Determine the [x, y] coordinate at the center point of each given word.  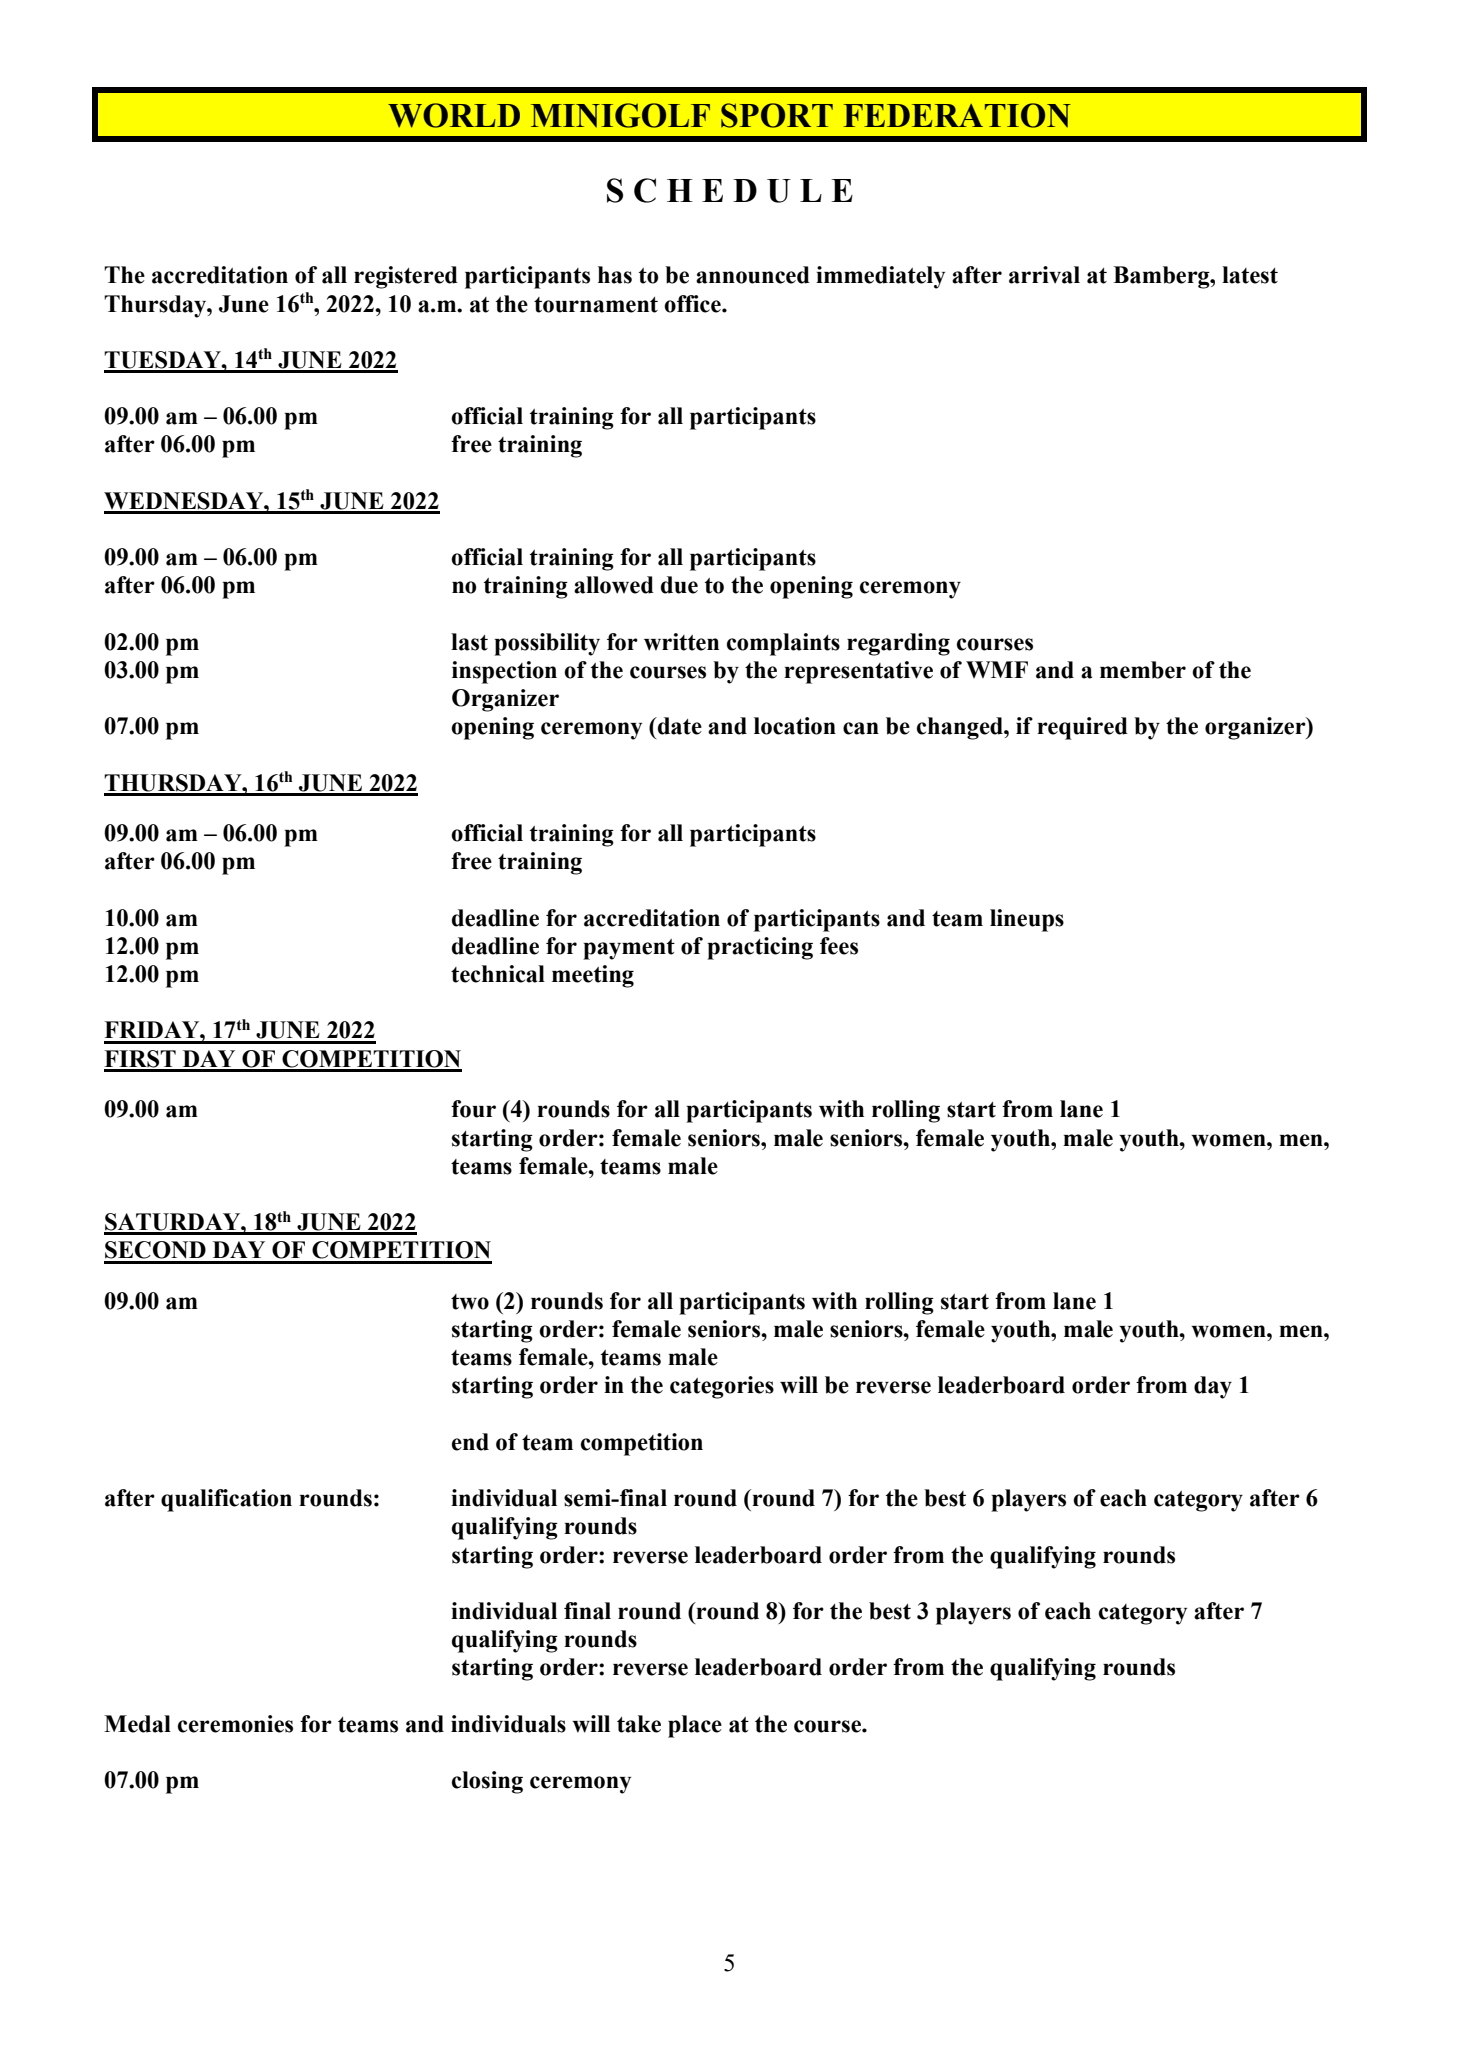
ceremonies [235, 1724]
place [695, 1726]
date [679, 726]
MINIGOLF [620, 115]
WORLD [454, 115]
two [470, 1302]
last [469, 642]
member [1143, 670]
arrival [1044, 275]
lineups [1027, 920]
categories [722, 1387]
